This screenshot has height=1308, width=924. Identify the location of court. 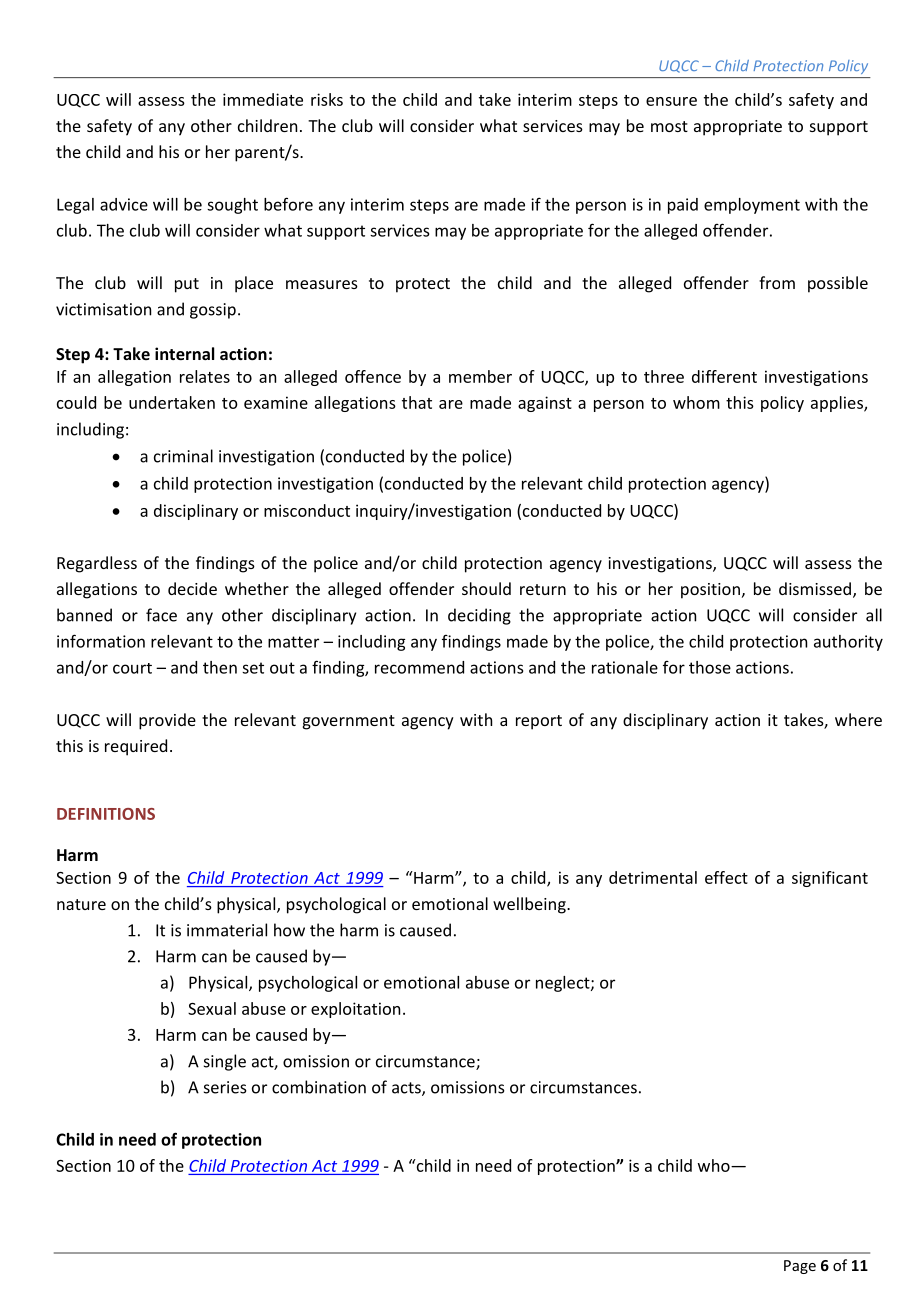
(132, 668).
